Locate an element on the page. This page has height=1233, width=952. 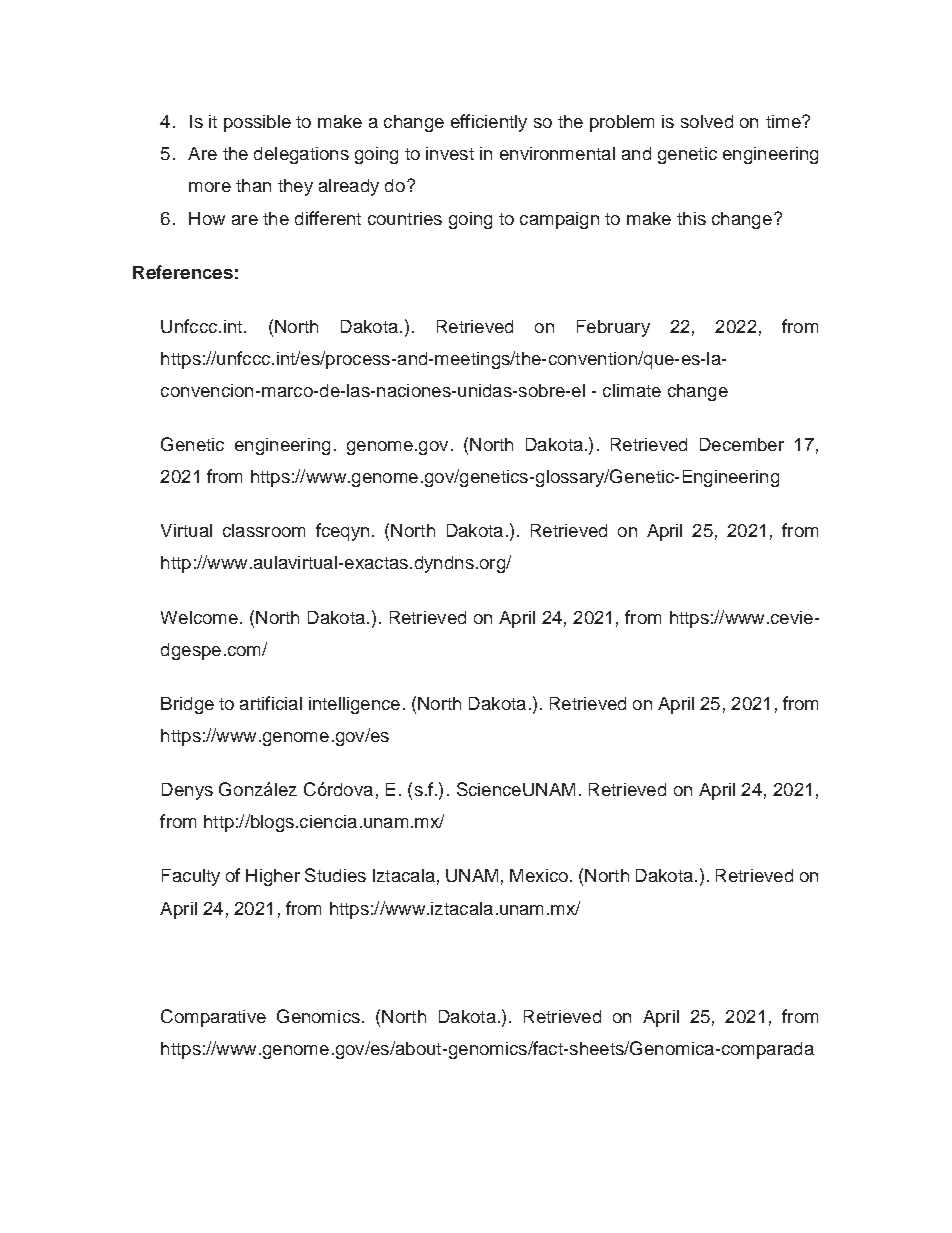
solved is located at coordinates (707, 121).
